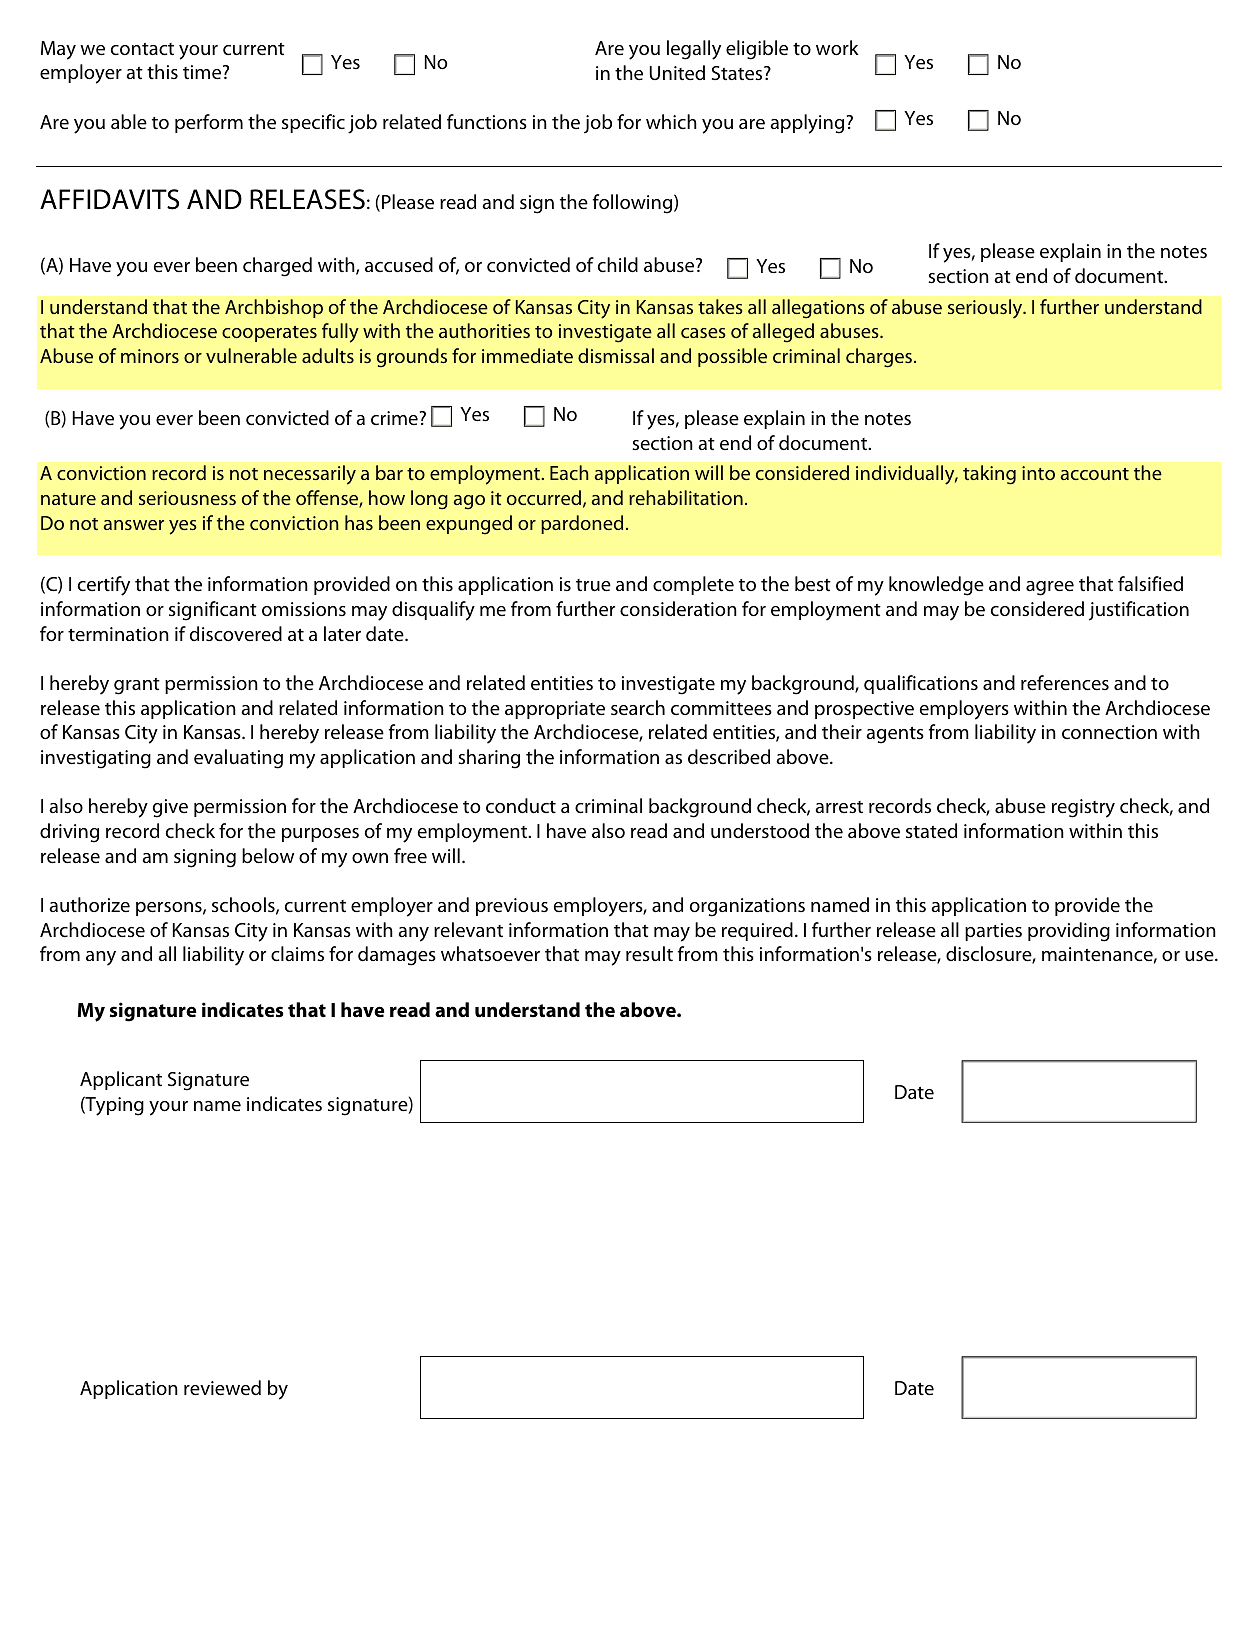 The image size is (1258, 1628). What do you see at coordinates (1038, 473) in the image?
I see `into` at bounding box center [1038, 473].
